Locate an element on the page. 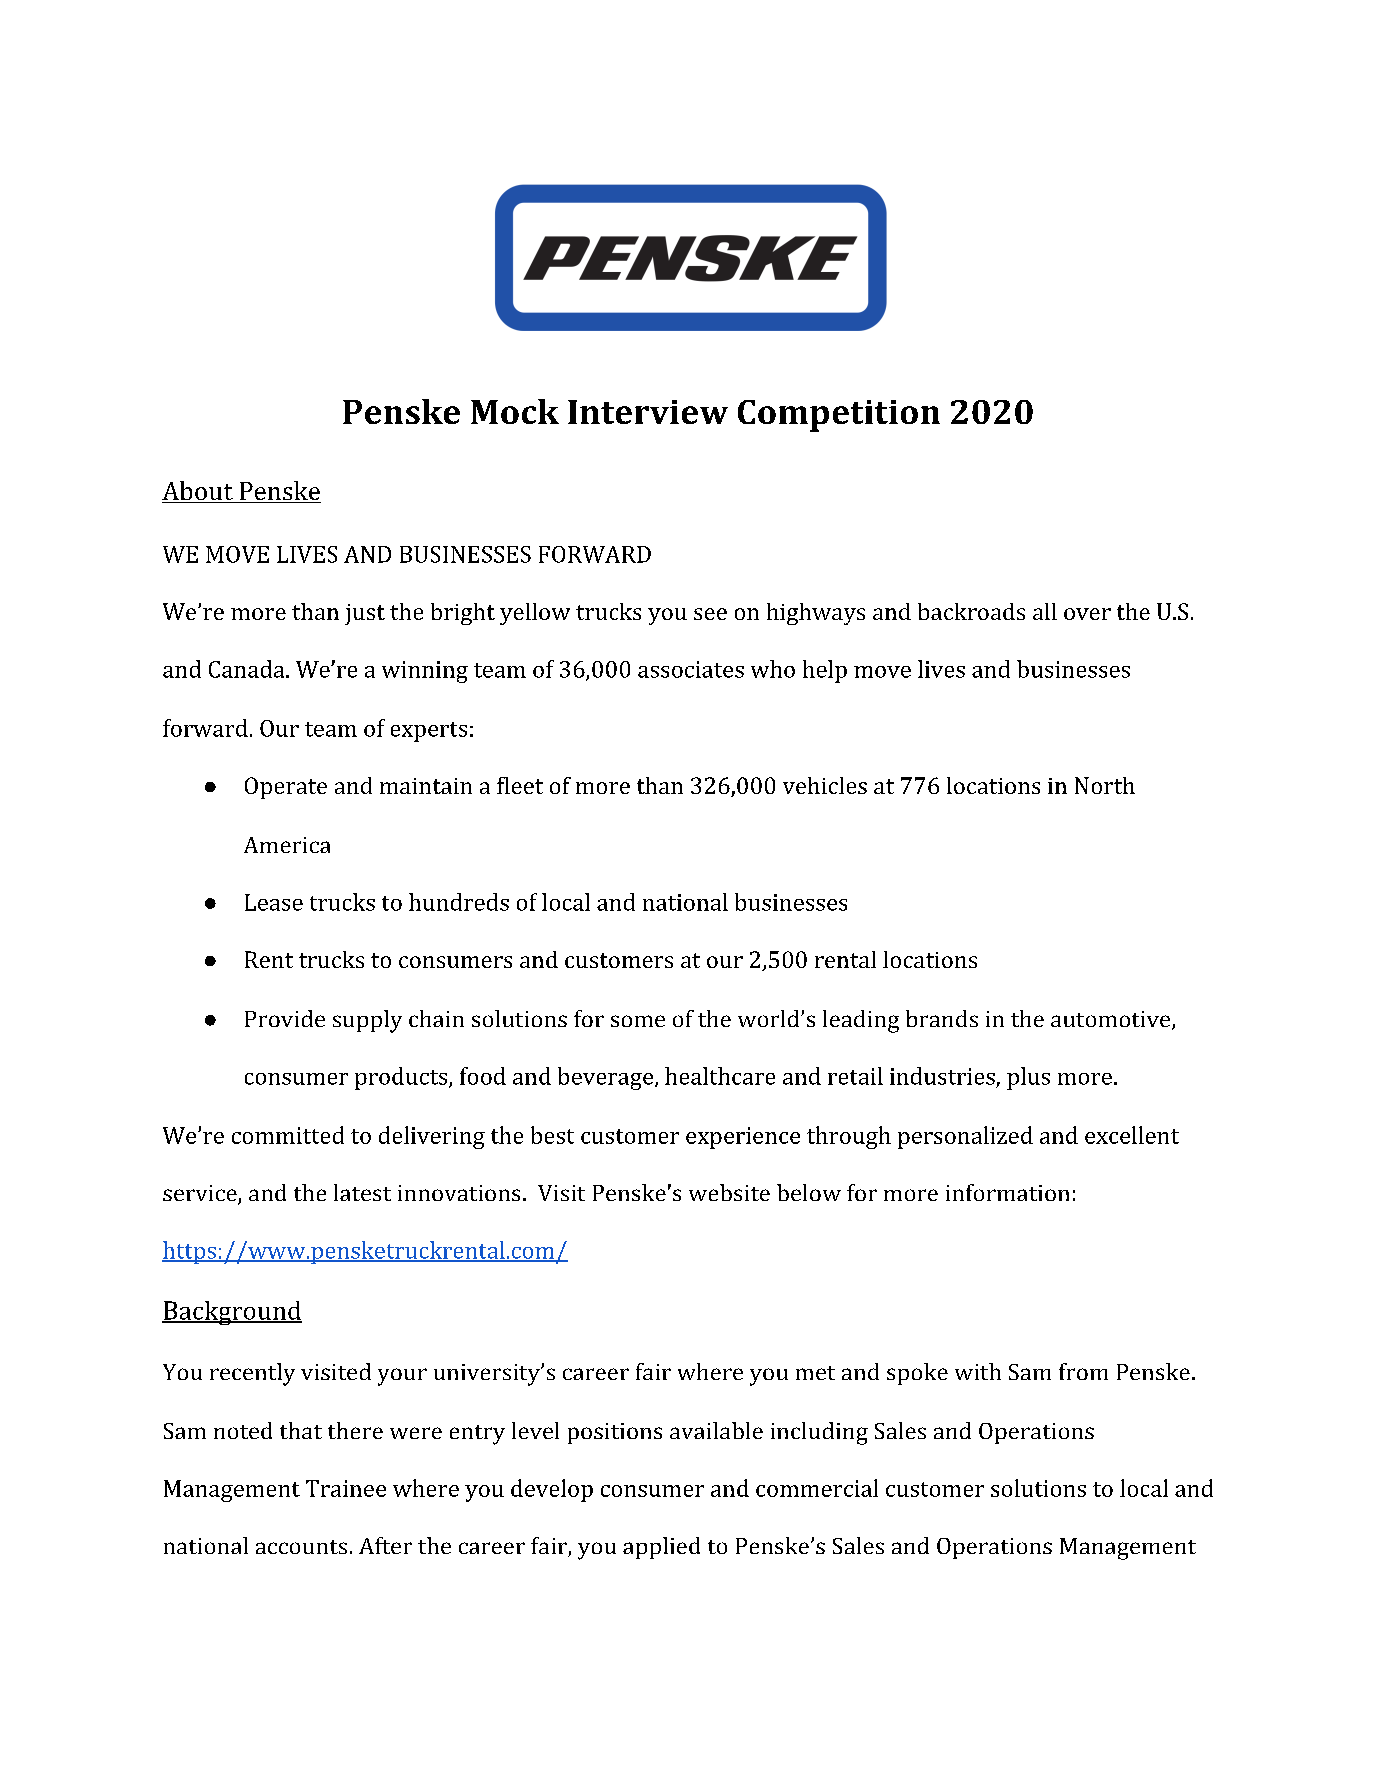 The image size is (1379, 1784). some is located at coordinates (638, 1021).
